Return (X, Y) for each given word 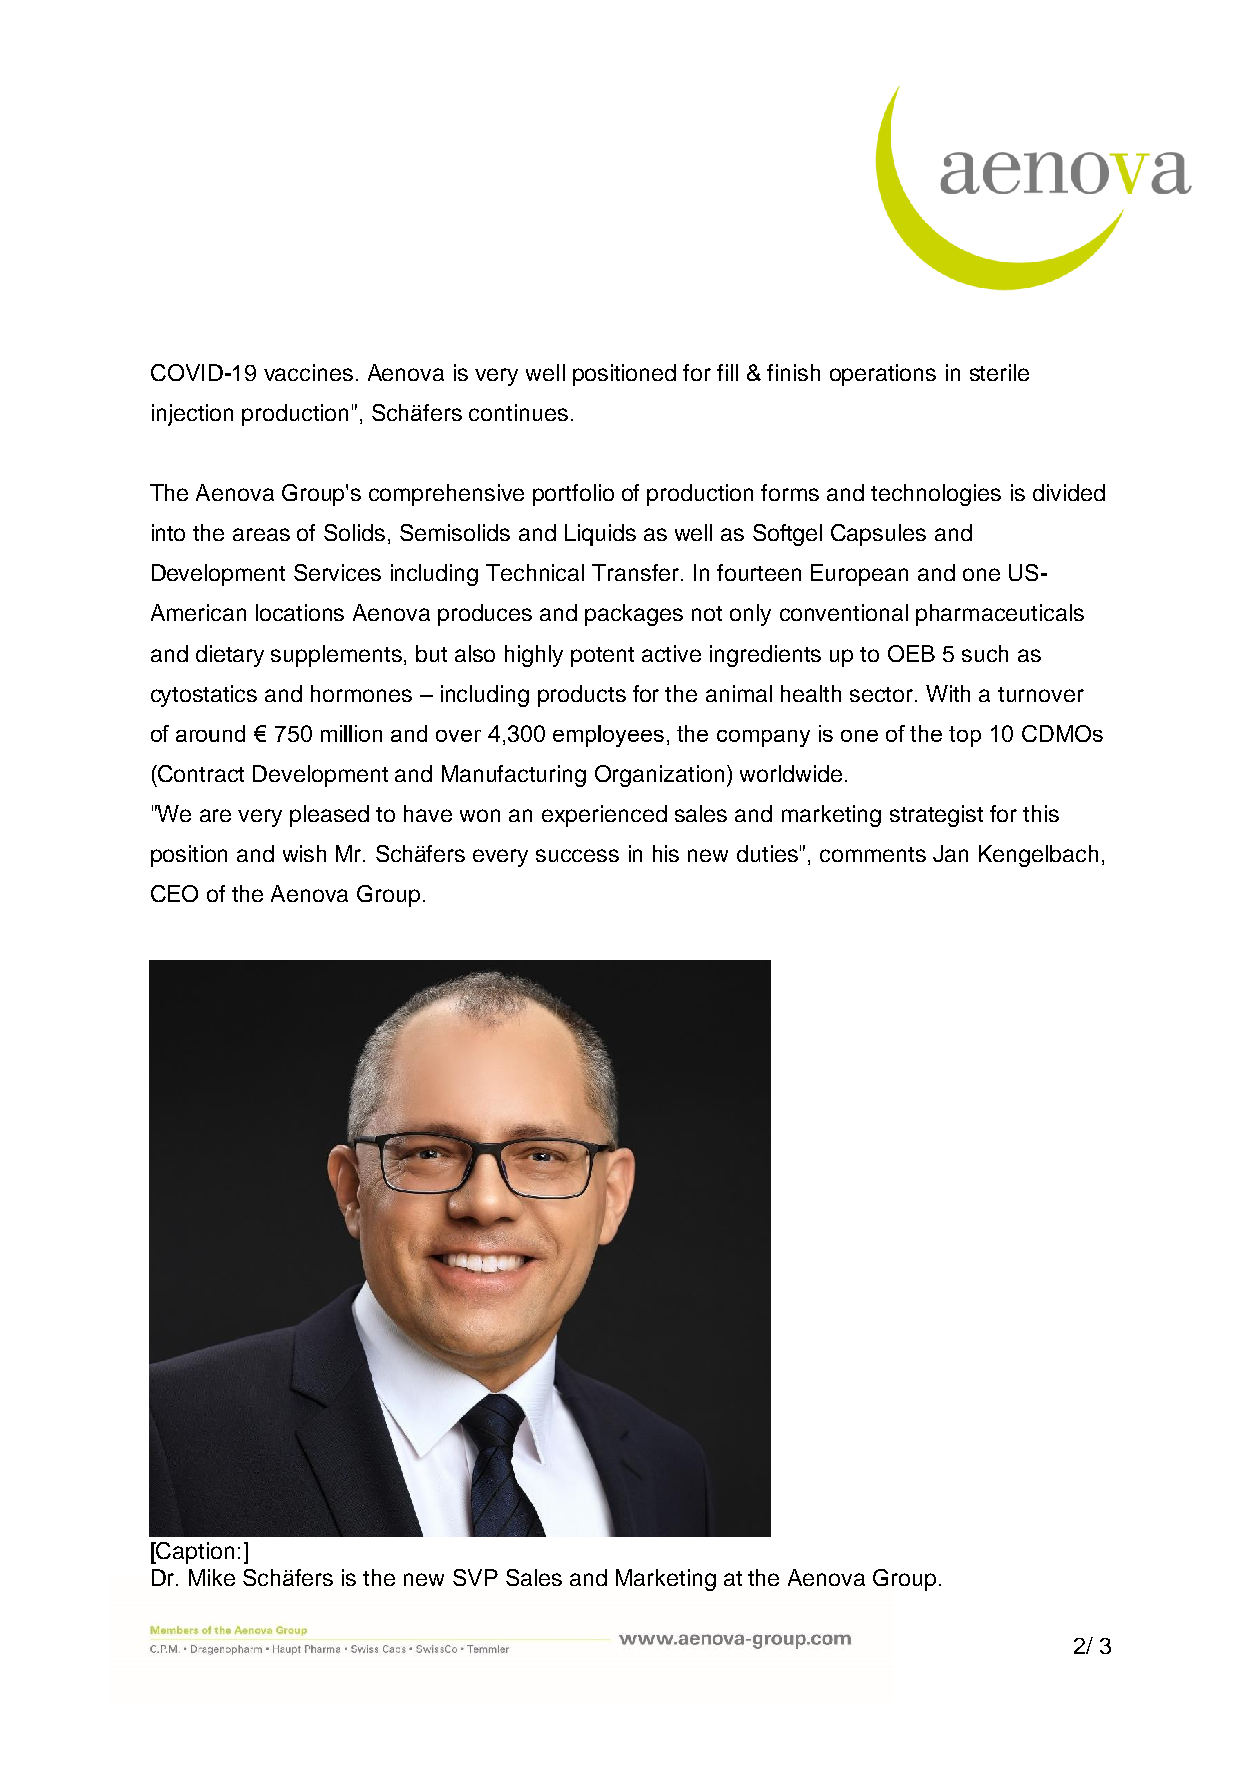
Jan (950, 853)
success (577, 855)
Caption (194, 1553)
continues (518, 412)
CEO (174, 893)
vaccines (308, 372)
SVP (475, 1577)
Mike (212, 1577)
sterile (999, 372)
